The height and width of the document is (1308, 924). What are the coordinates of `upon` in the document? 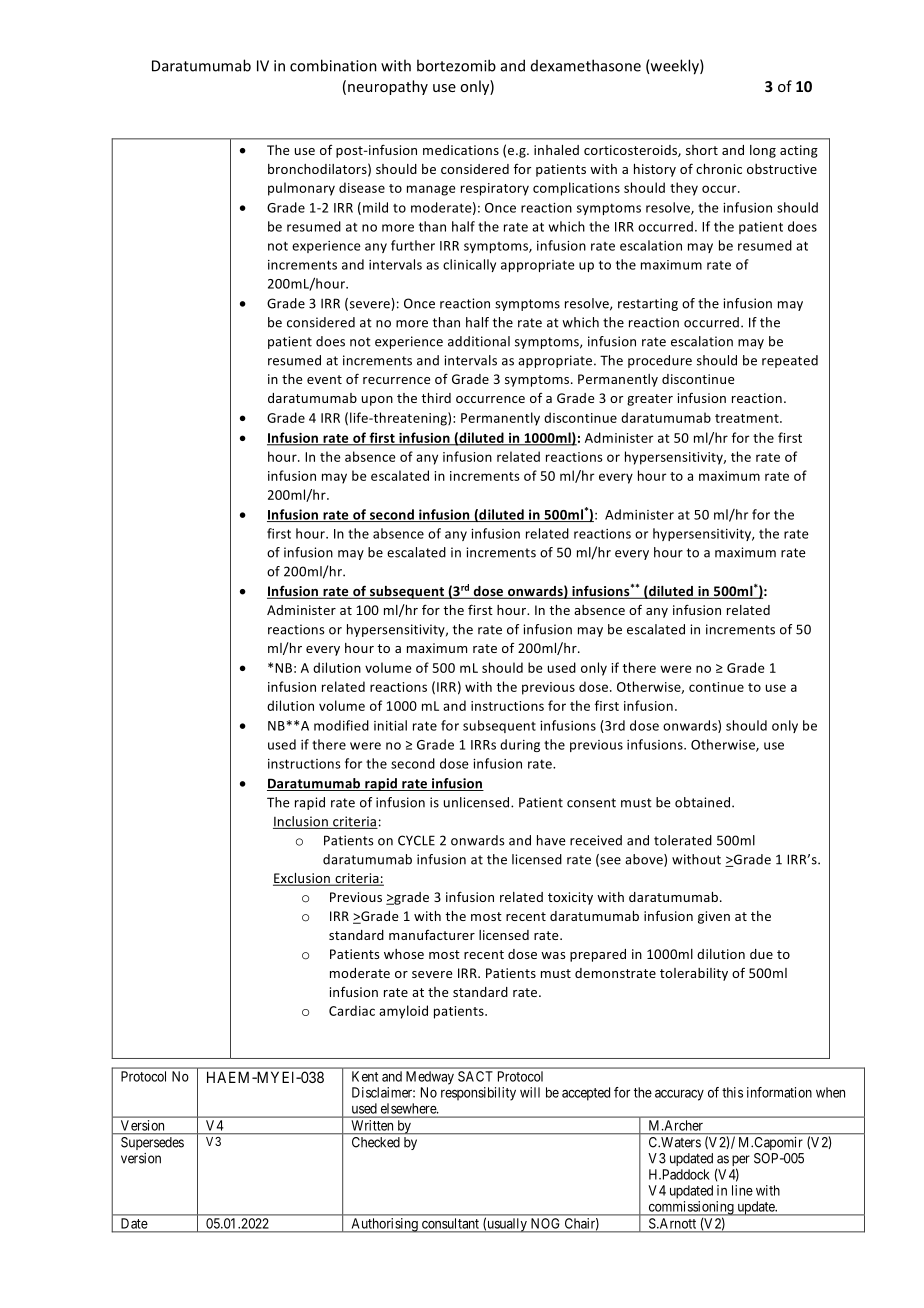 It's located at (377, 401).
